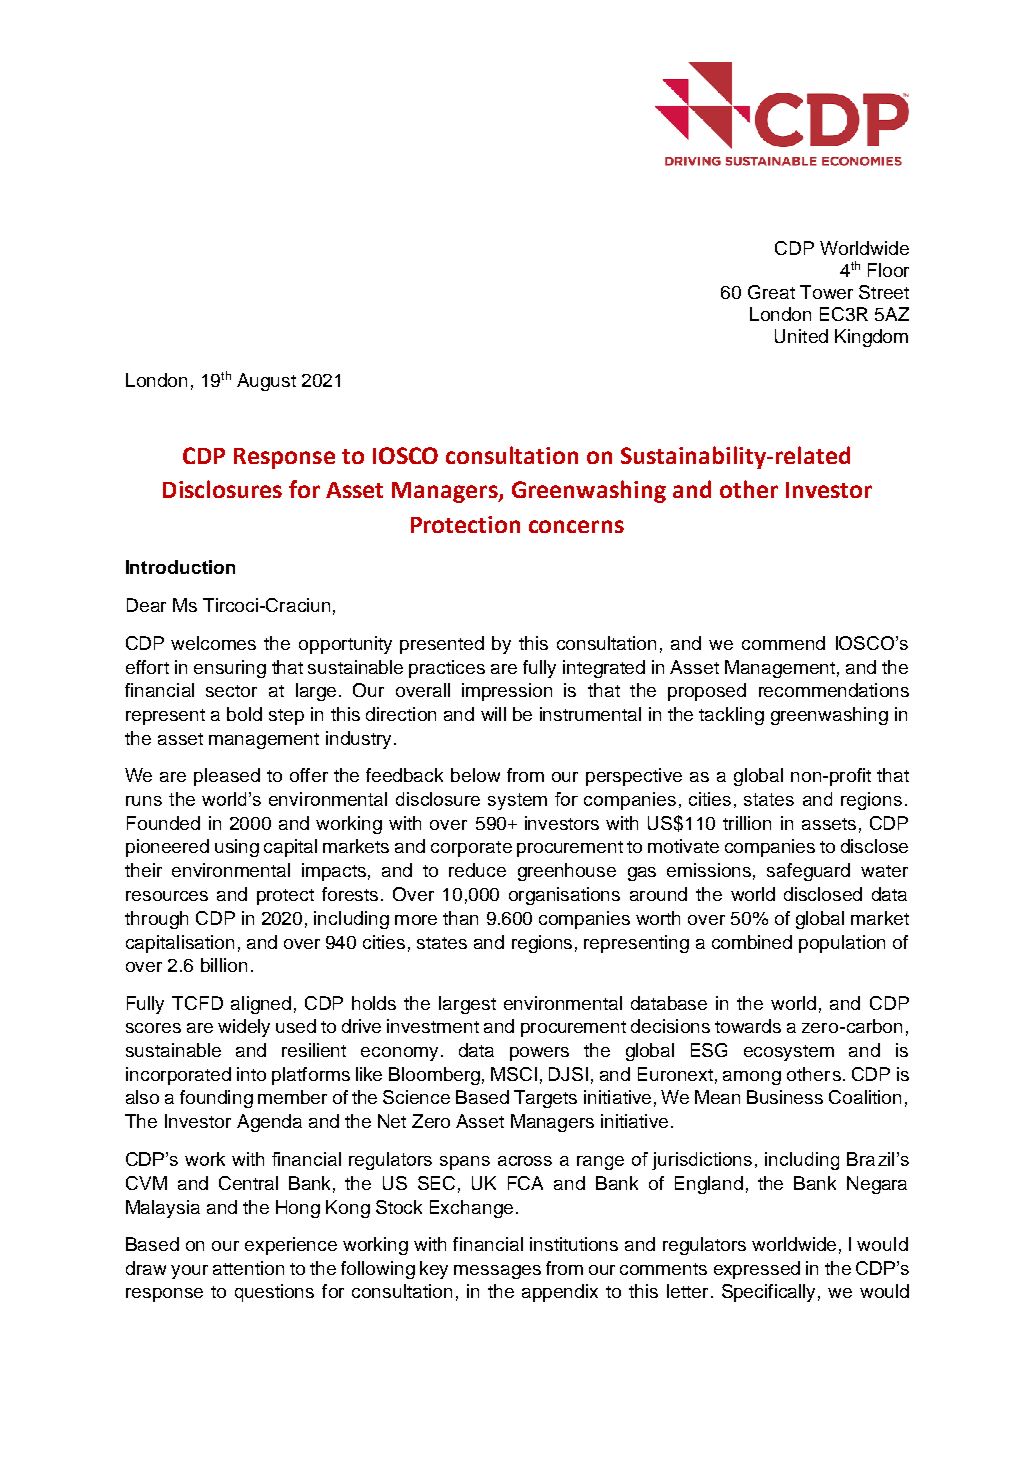  Describe the element at coordinates (266, 382) in the screenshot. I see `August` at that location.
